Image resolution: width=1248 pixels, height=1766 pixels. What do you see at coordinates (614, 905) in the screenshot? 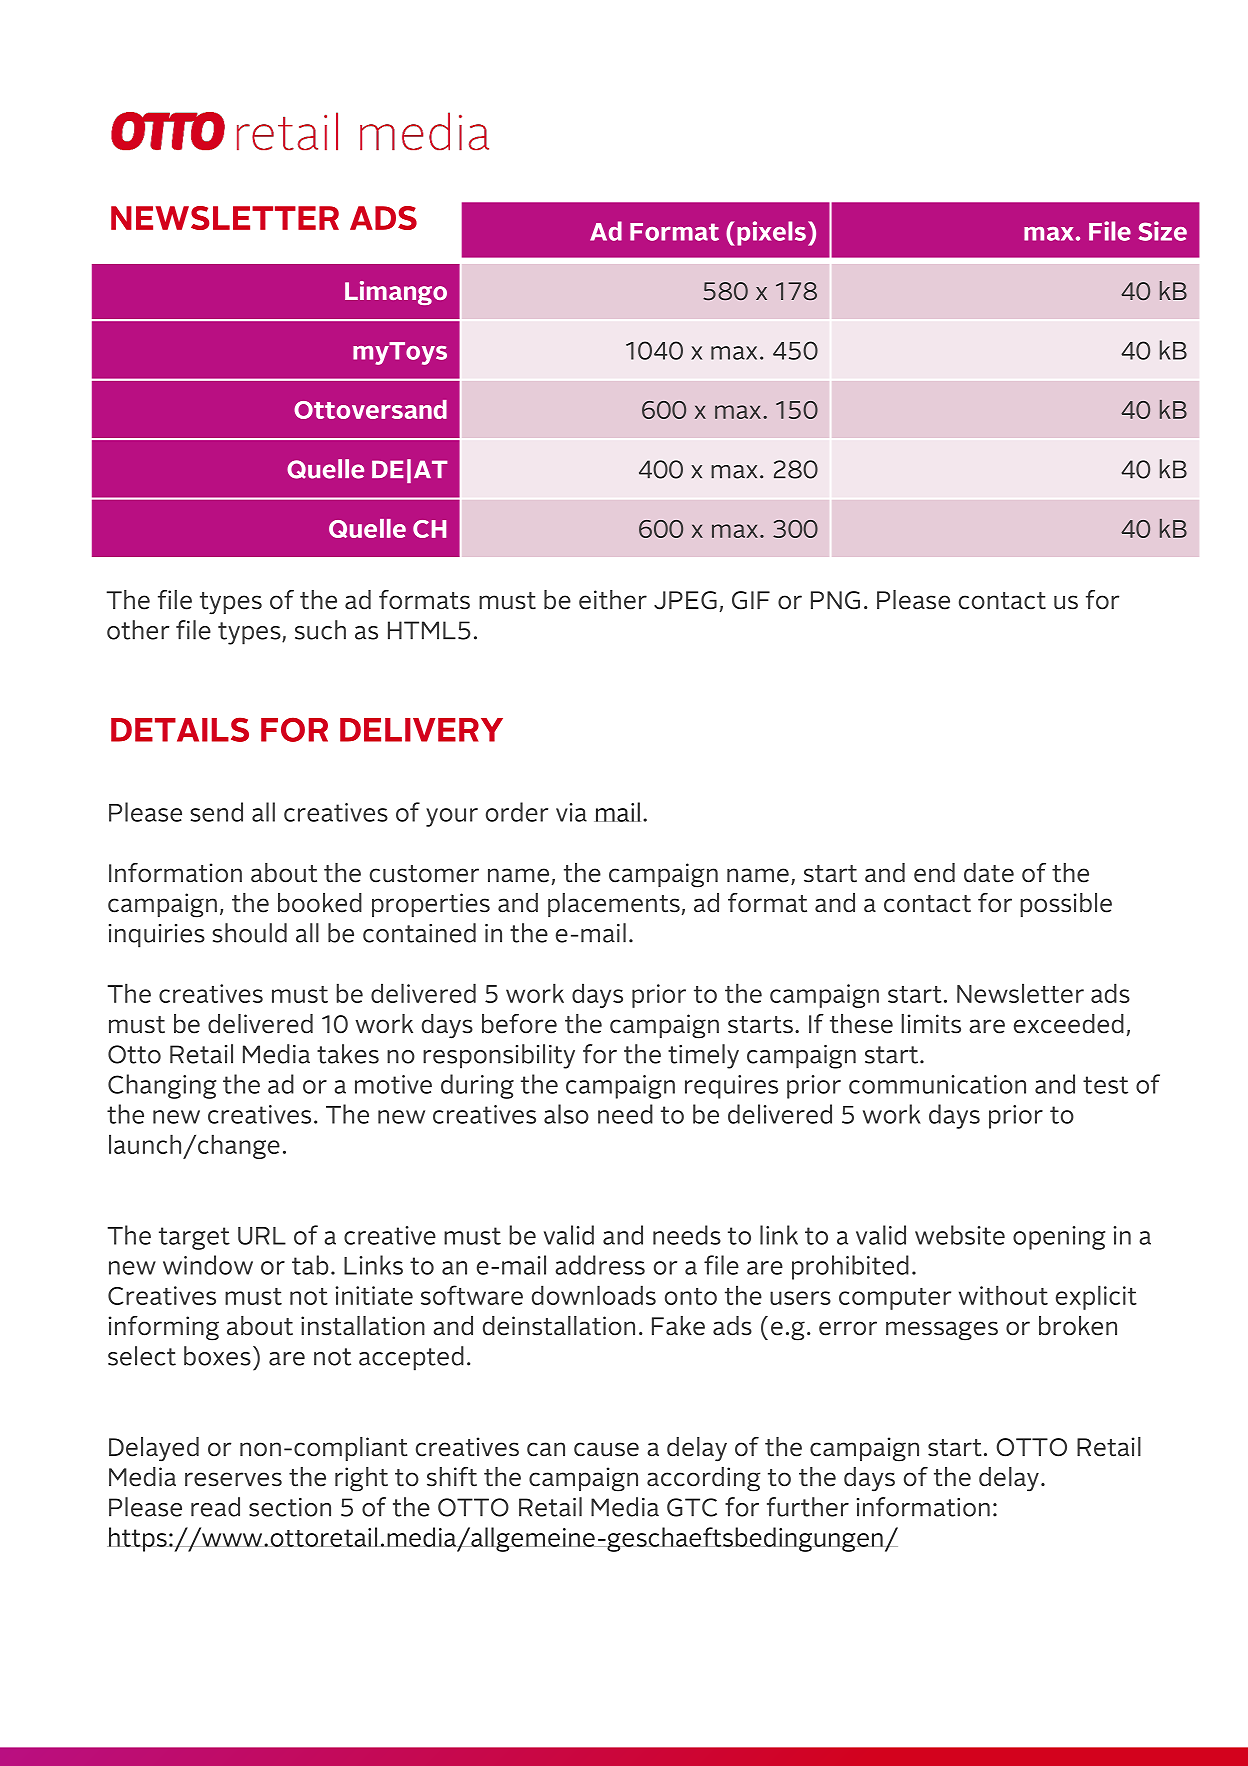
I see `placements` at bounding box center [614, 905].
